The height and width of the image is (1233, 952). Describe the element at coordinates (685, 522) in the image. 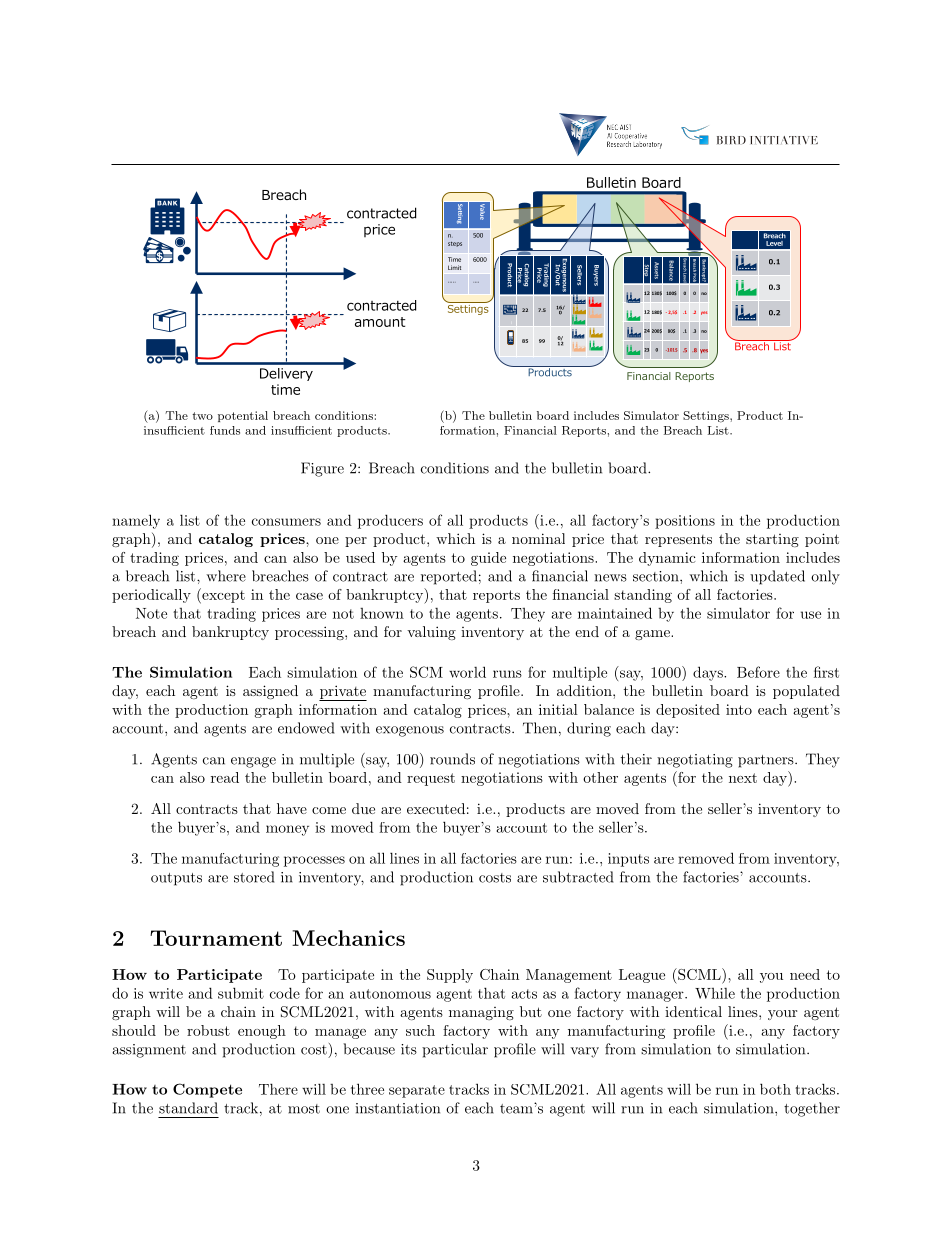

I see `positions` at that location.
